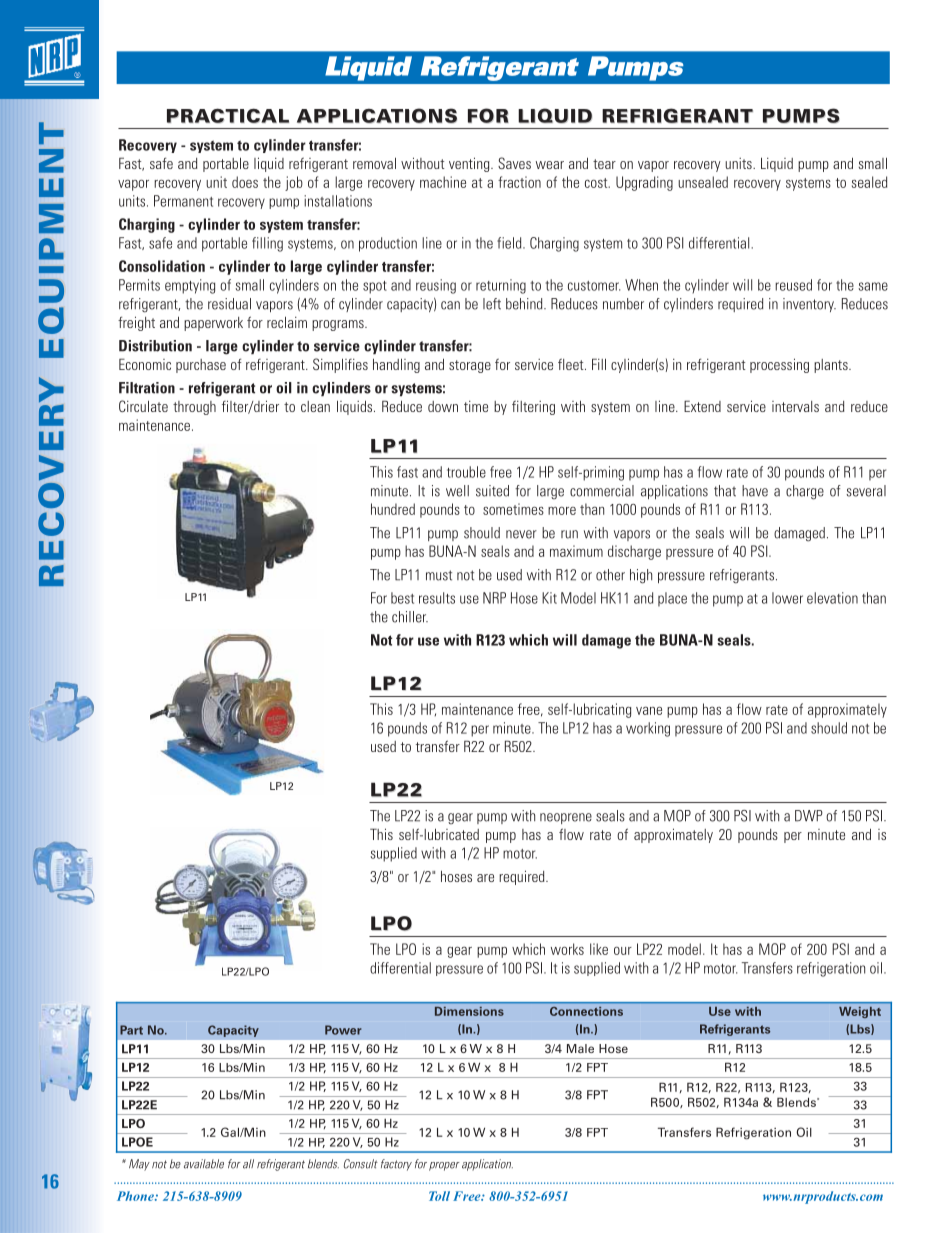 The height and width of the document is (1233, 952). I want to click on Upgrading, so click(644, 183).
